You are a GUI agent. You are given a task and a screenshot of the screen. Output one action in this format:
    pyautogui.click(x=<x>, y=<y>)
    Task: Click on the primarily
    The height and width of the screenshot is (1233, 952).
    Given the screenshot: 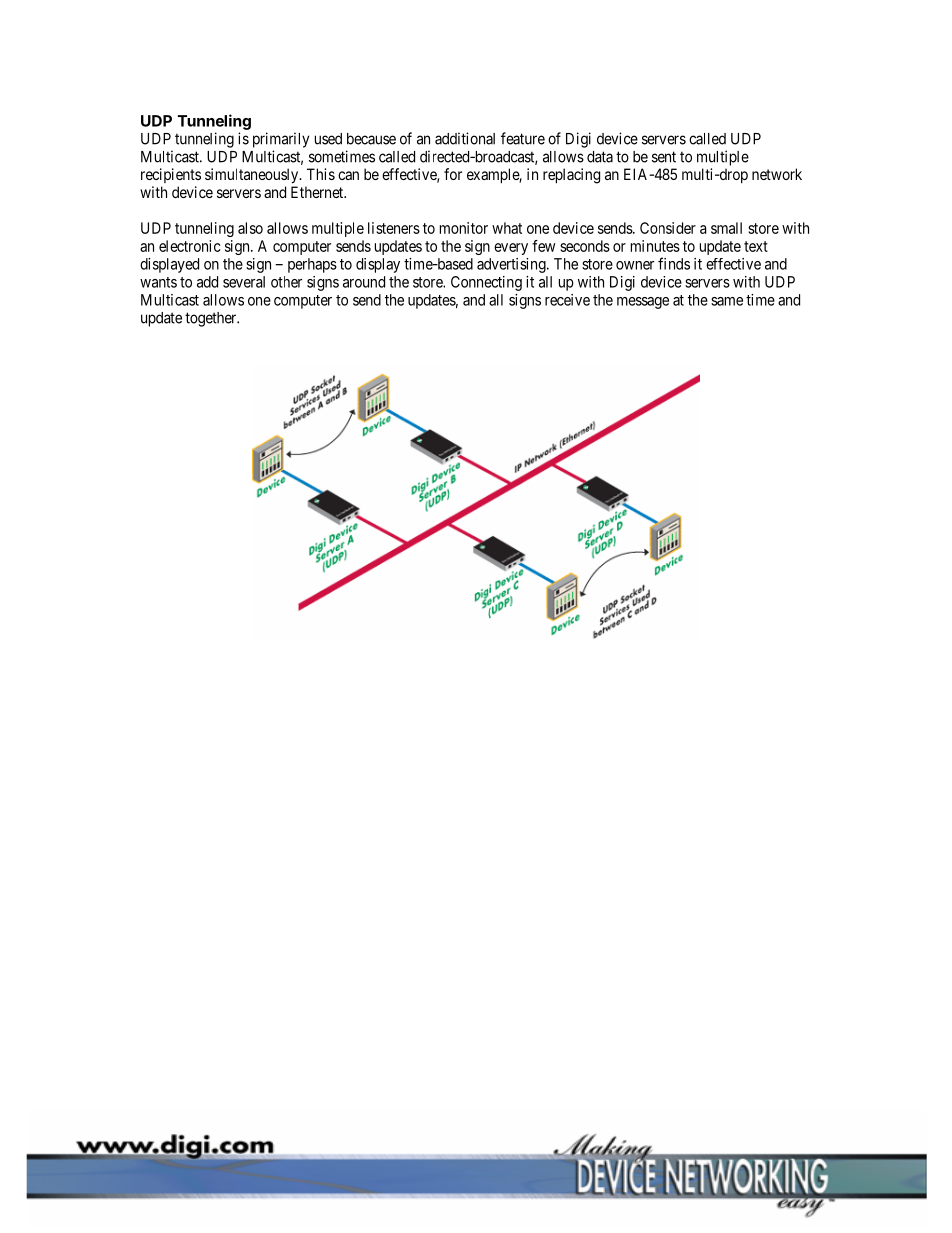 What is the action you would take?
    pyautogui.click(x=281, y=140)
